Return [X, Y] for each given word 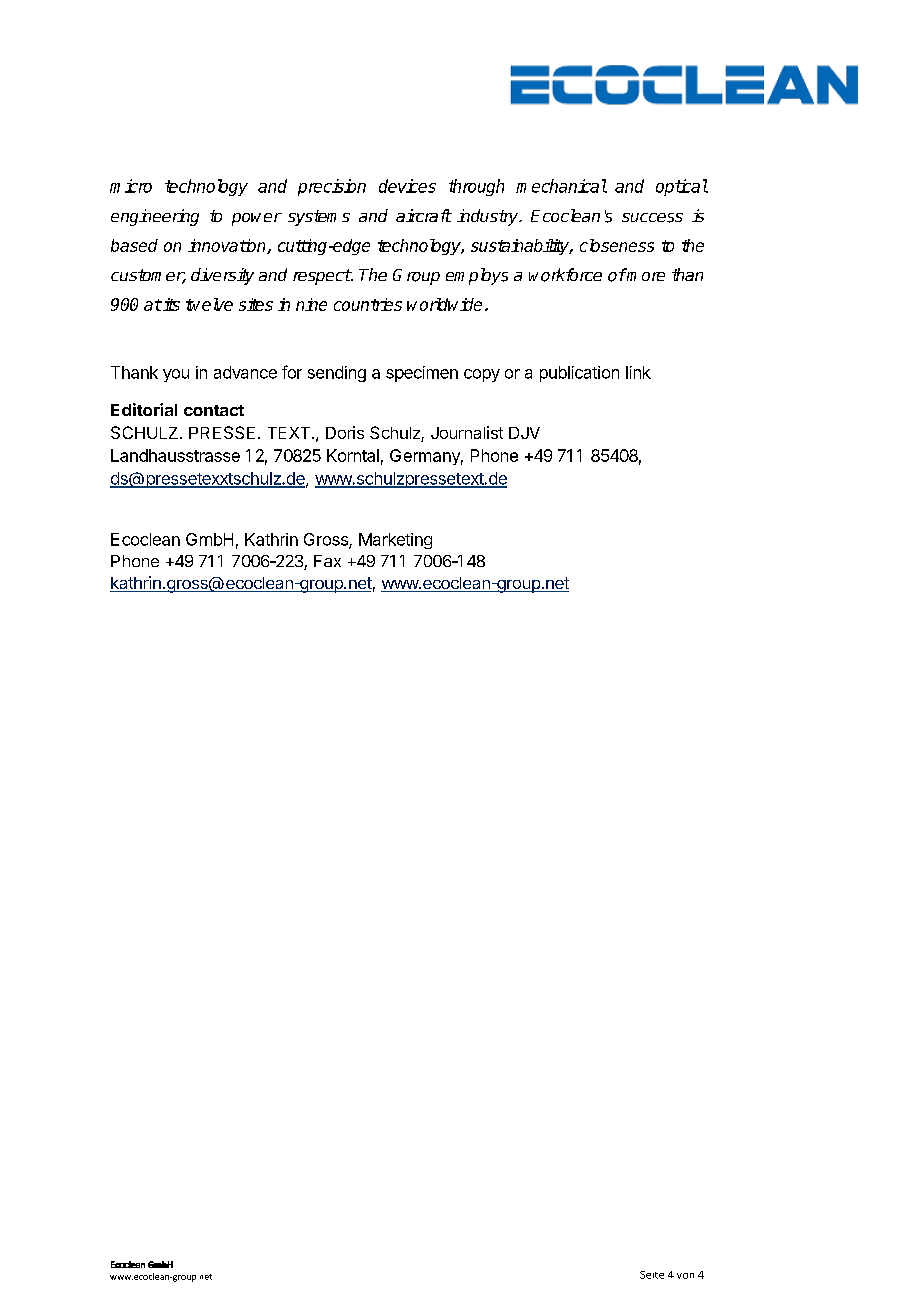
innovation [228, 246]
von [685, 1276]
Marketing [395, 541]
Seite [652, 1275]
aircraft [424, 215]
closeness [617, 245]
